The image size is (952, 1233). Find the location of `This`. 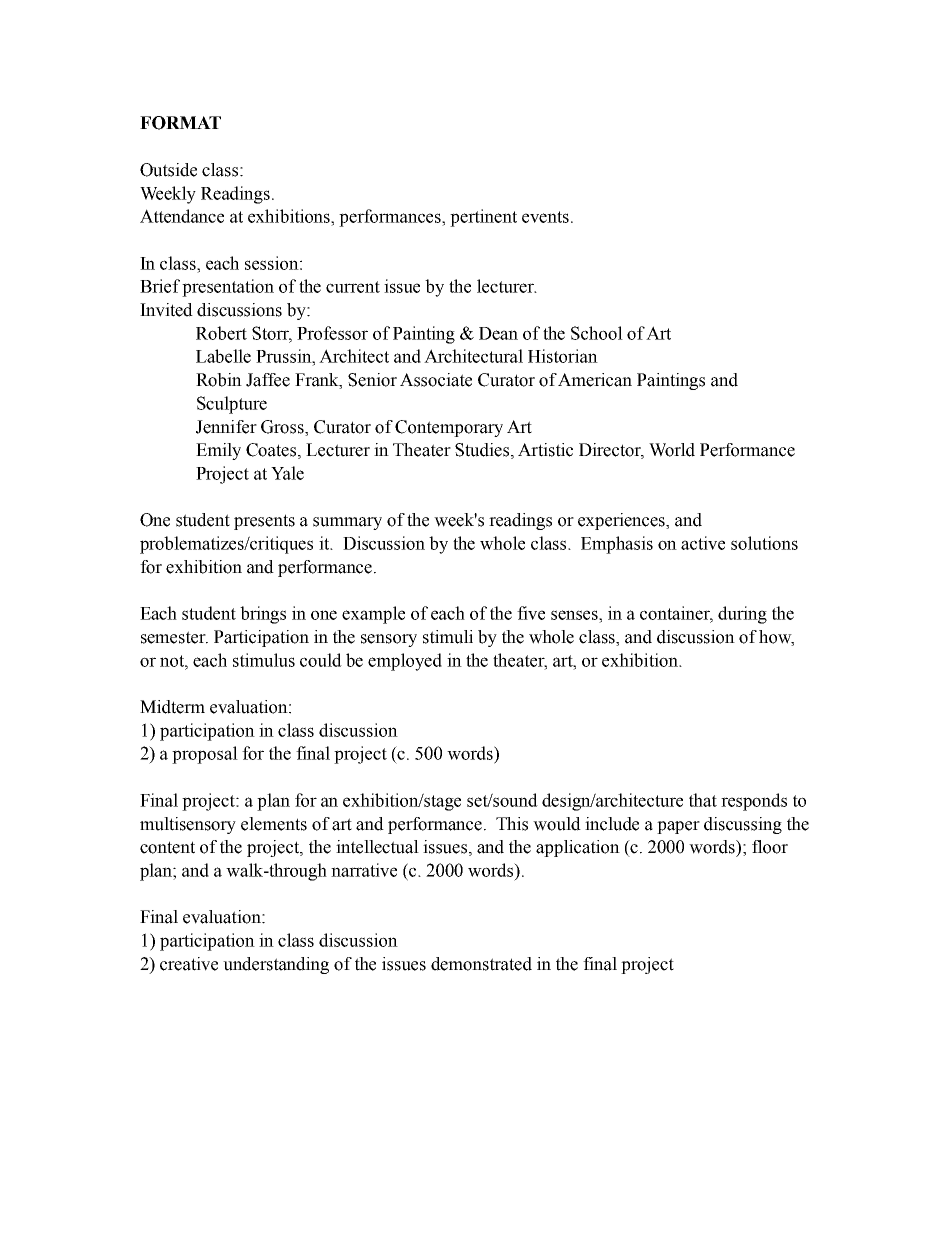

This is located at coordinates (512, 824).
